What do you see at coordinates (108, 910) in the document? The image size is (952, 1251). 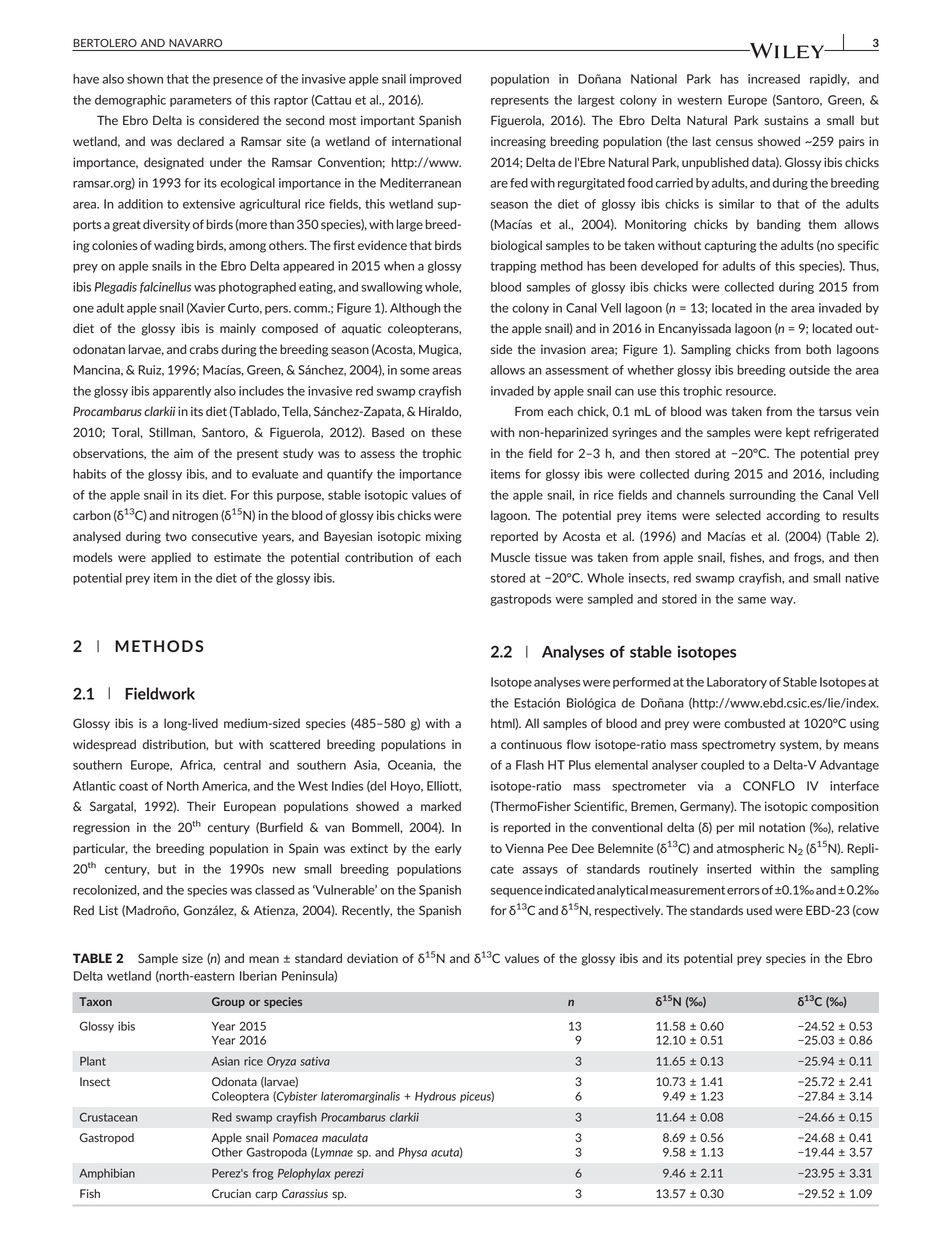 I see `List` at bounding box center [108, 910].
